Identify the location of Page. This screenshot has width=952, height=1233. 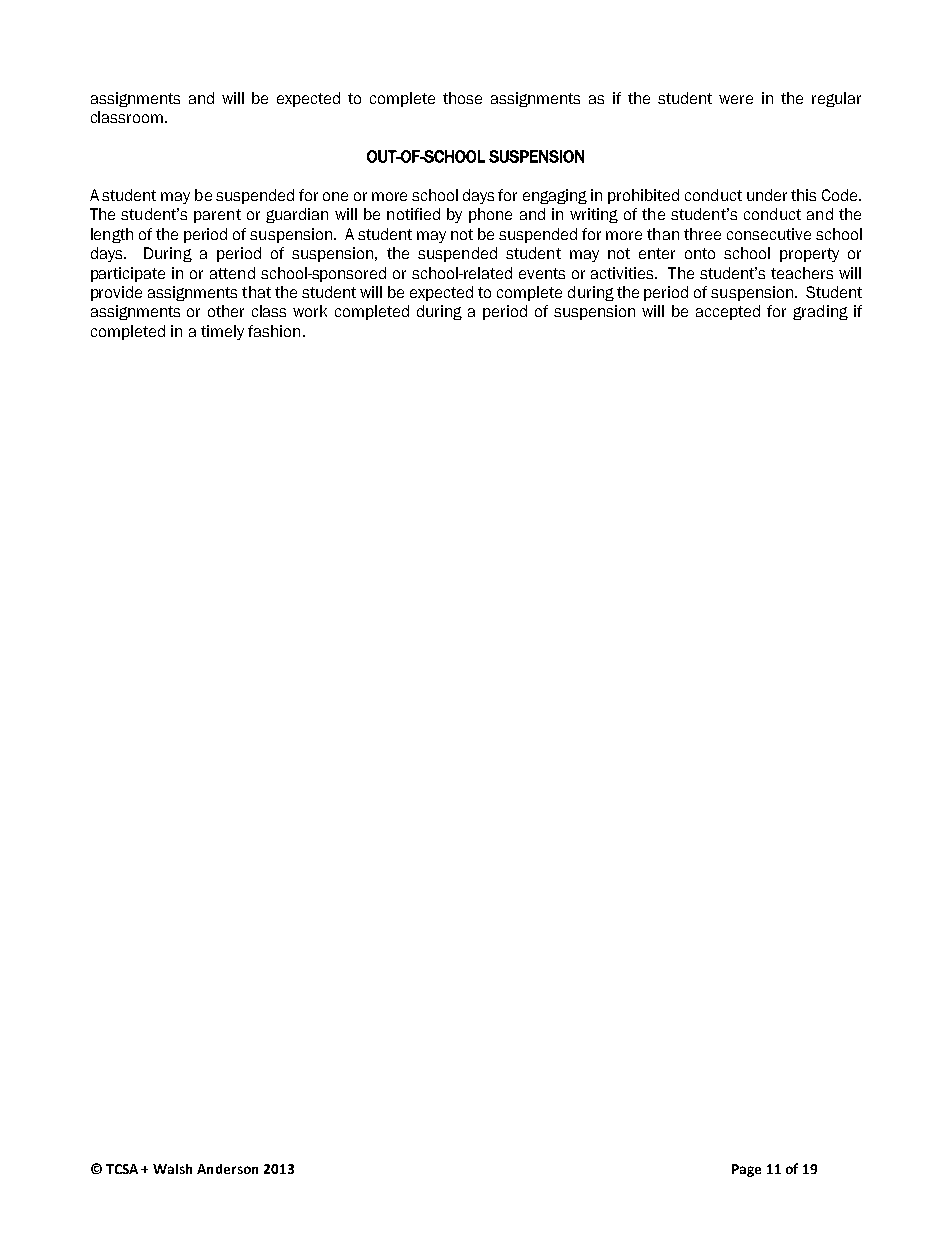
(746, 1170).
